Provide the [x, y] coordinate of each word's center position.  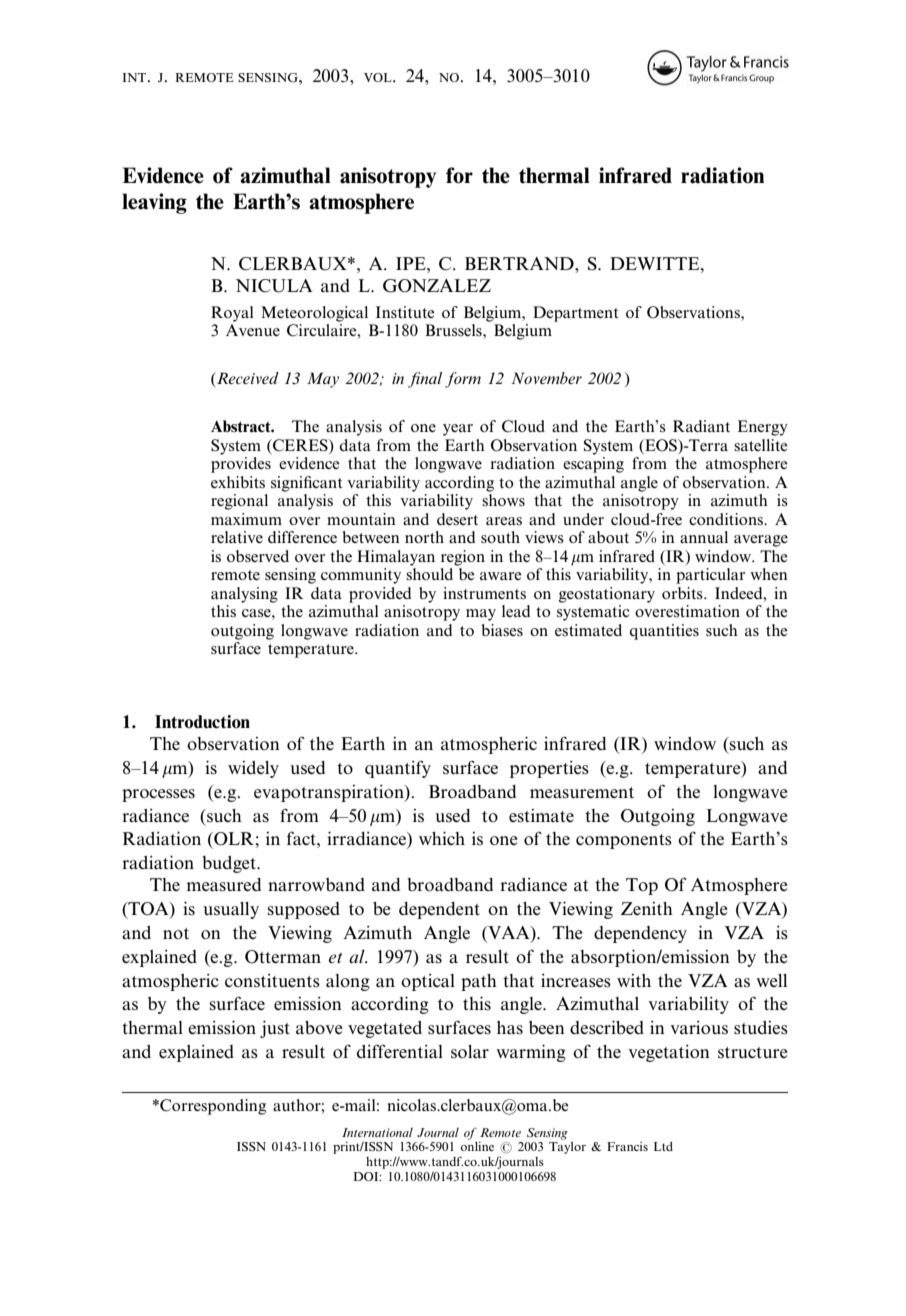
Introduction [202, 722]
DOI [367, 1176]
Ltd [663, 1146]
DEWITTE [656, 263]
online [477, 1146]
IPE [412, 263]
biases [502, 630]
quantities [664, 632]
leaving [154, 203]
